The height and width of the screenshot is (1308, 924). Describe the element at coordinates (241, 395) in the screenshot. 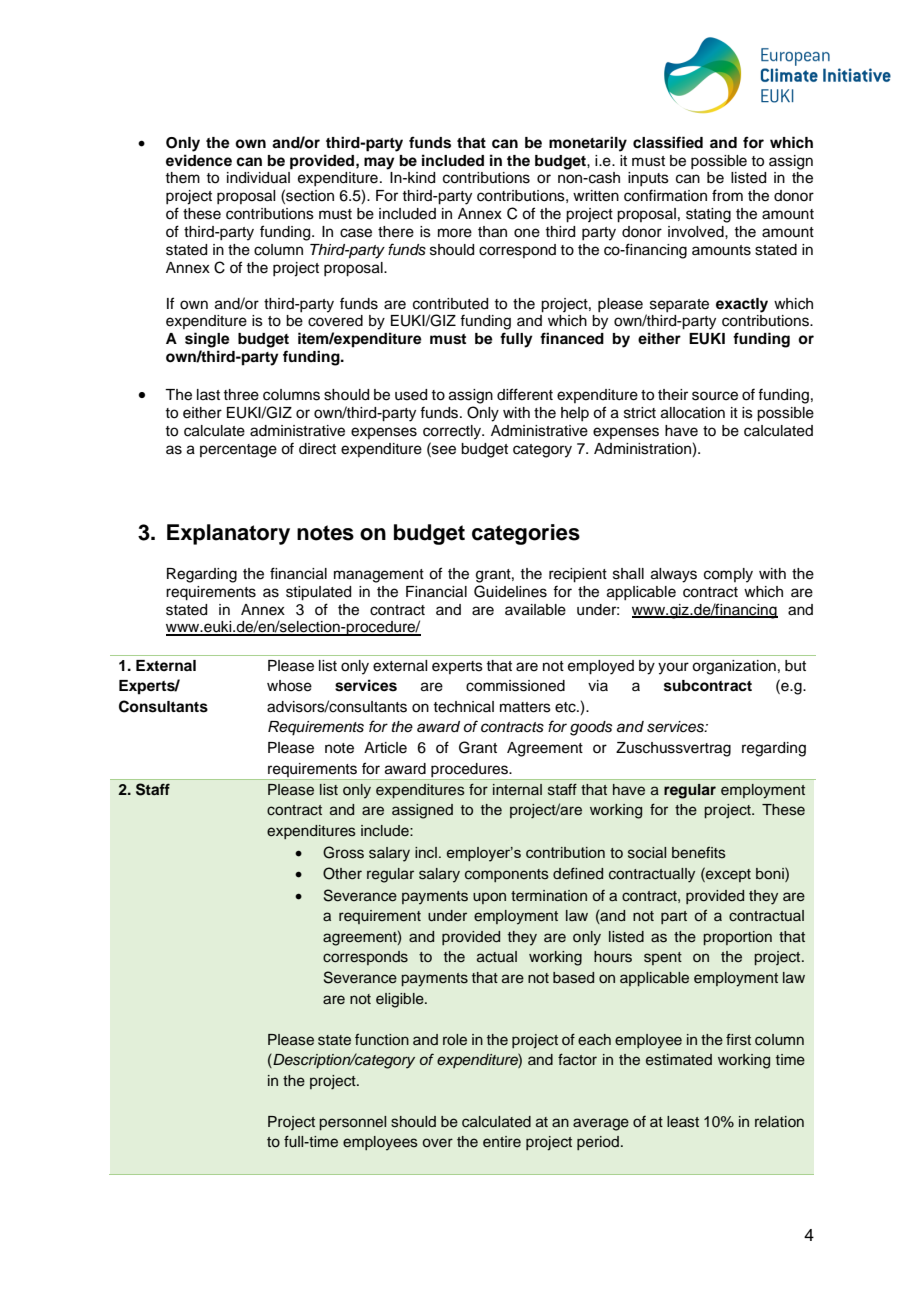

I see `three` at that location.
